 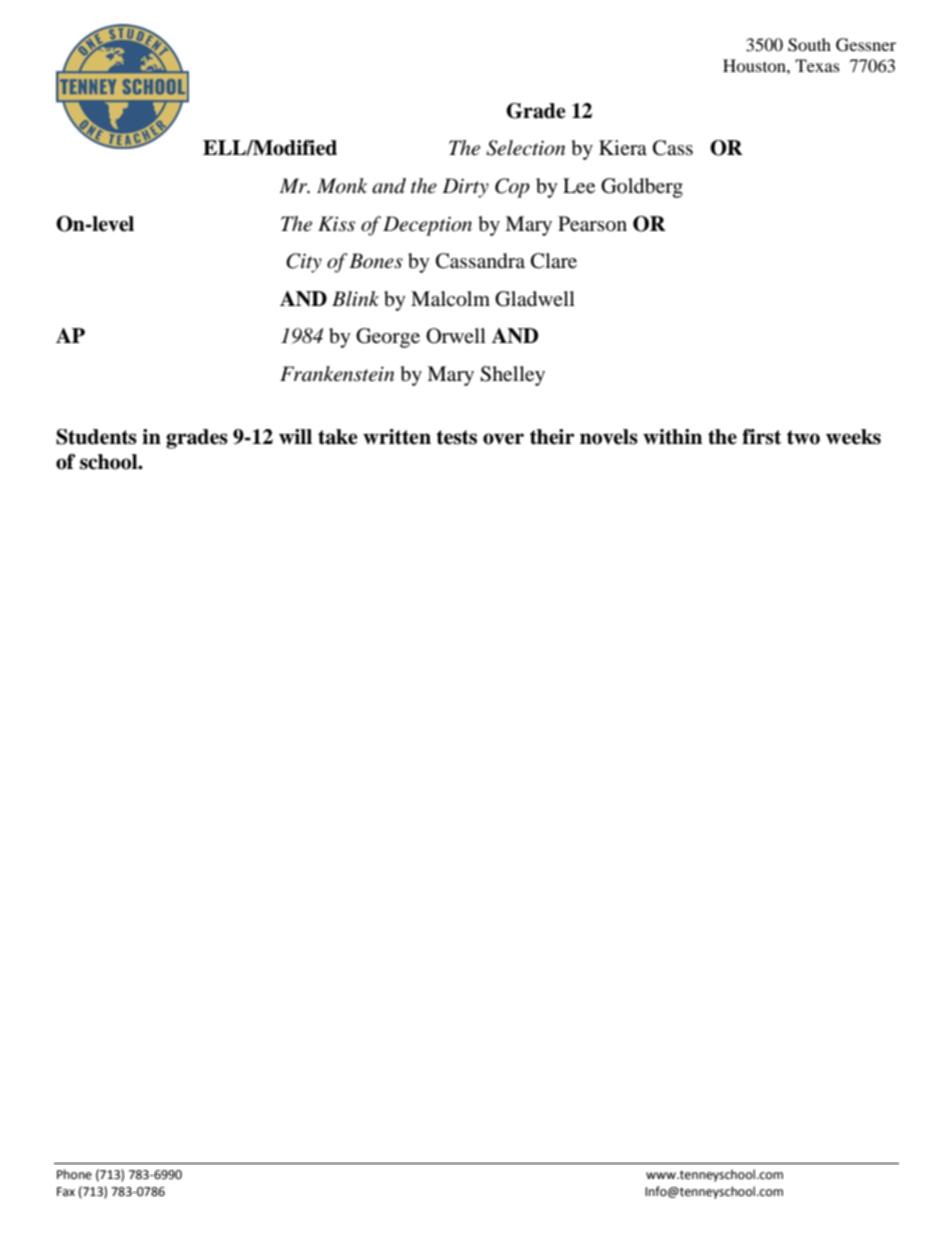 What do you see at coordinates (96, 437) in the screenshot?
I see `Students` at bounding box center [96, 437].
